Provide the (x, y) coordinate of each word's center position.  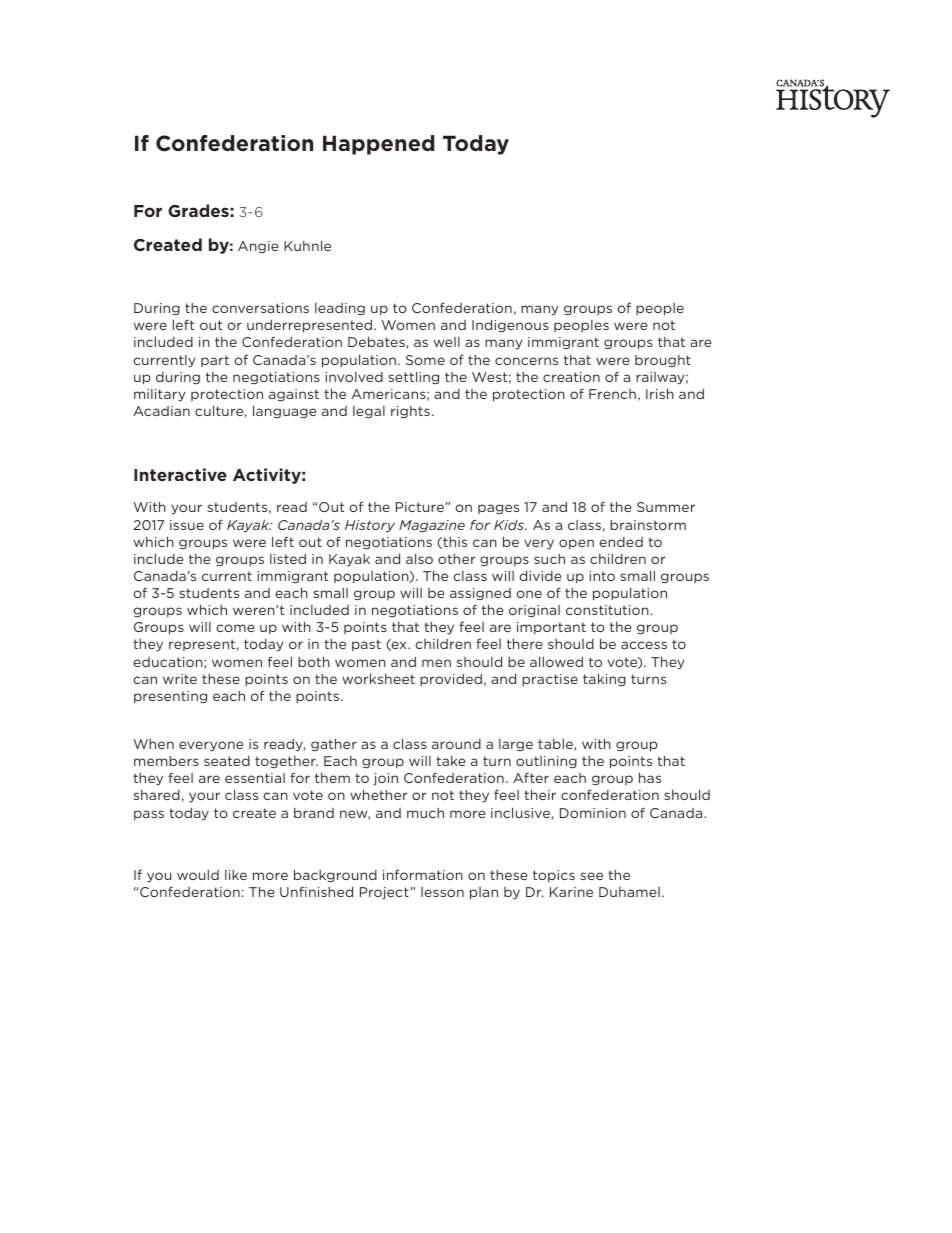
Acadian (161, 411)
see (591, 876)
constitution (607, 610)
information (423, 874)
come (235, 628)
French (612, 394)
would (198, 875)
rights (410, 412)
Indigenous (510, 326)
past (366, 645)
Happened (378, 145)
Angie (258, 247)
